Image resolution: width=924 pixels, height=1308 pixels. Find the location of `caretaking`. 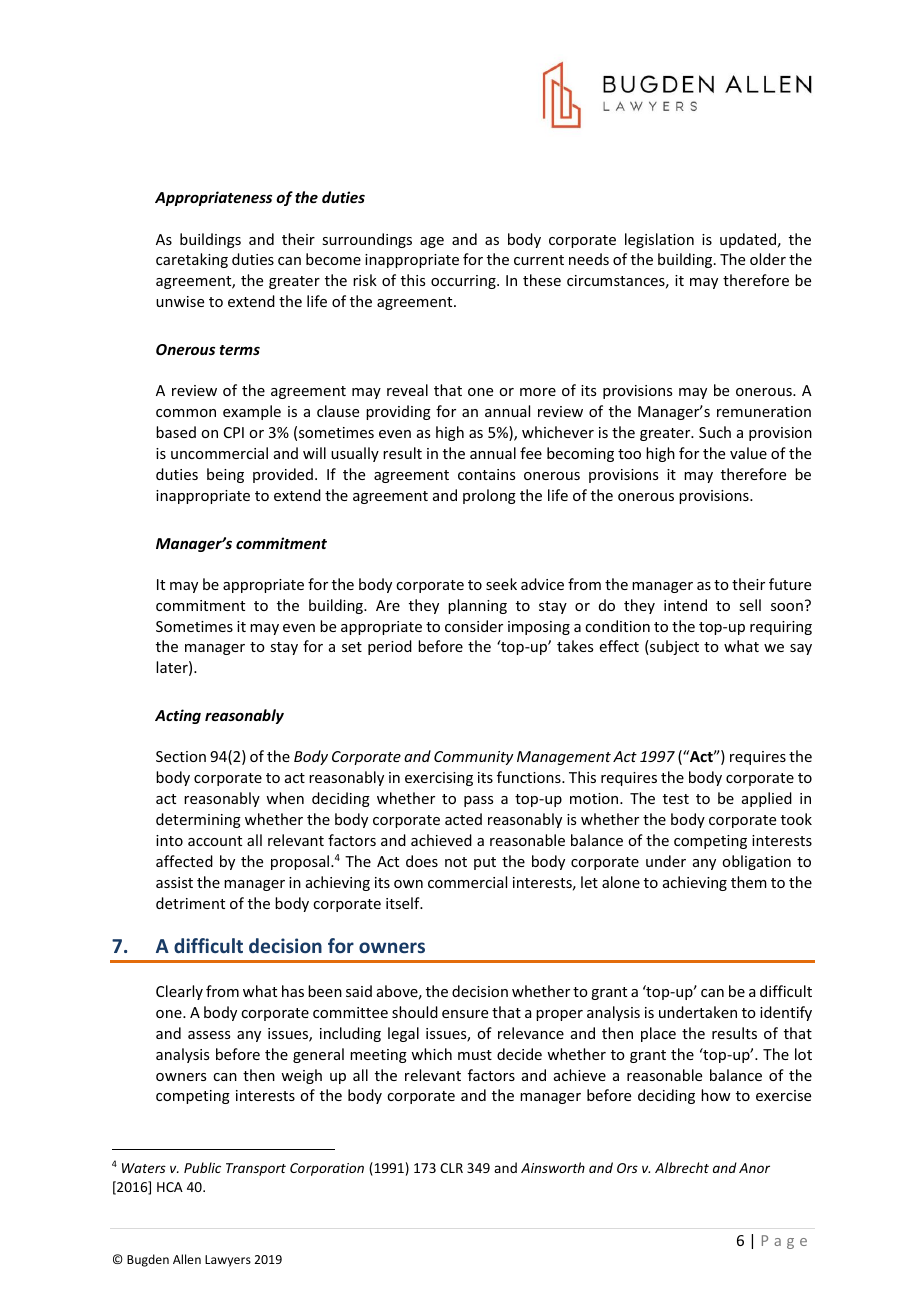

caretaking is located at coordinates (192, 260).
